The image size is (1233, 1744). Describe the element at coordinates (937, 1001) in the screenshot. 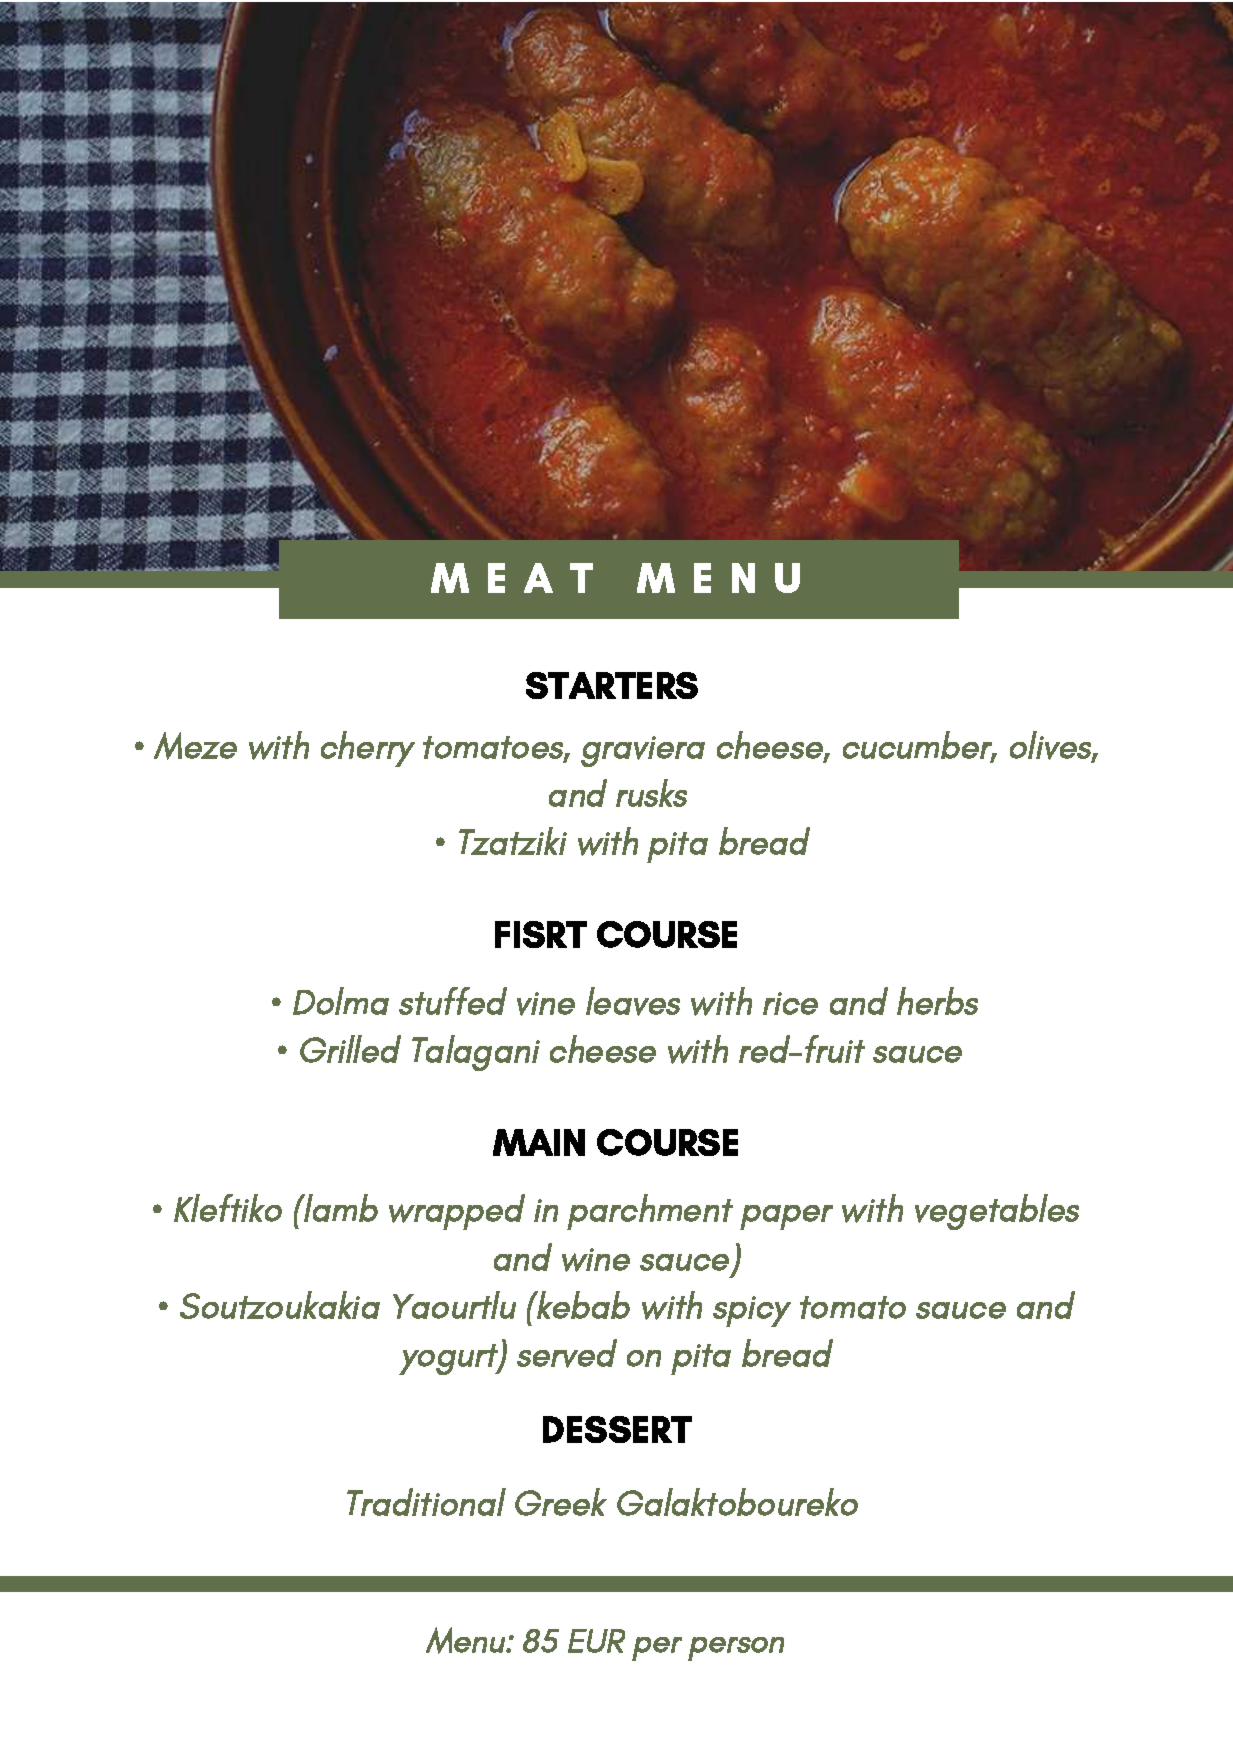

I see `herbs` at that location.
